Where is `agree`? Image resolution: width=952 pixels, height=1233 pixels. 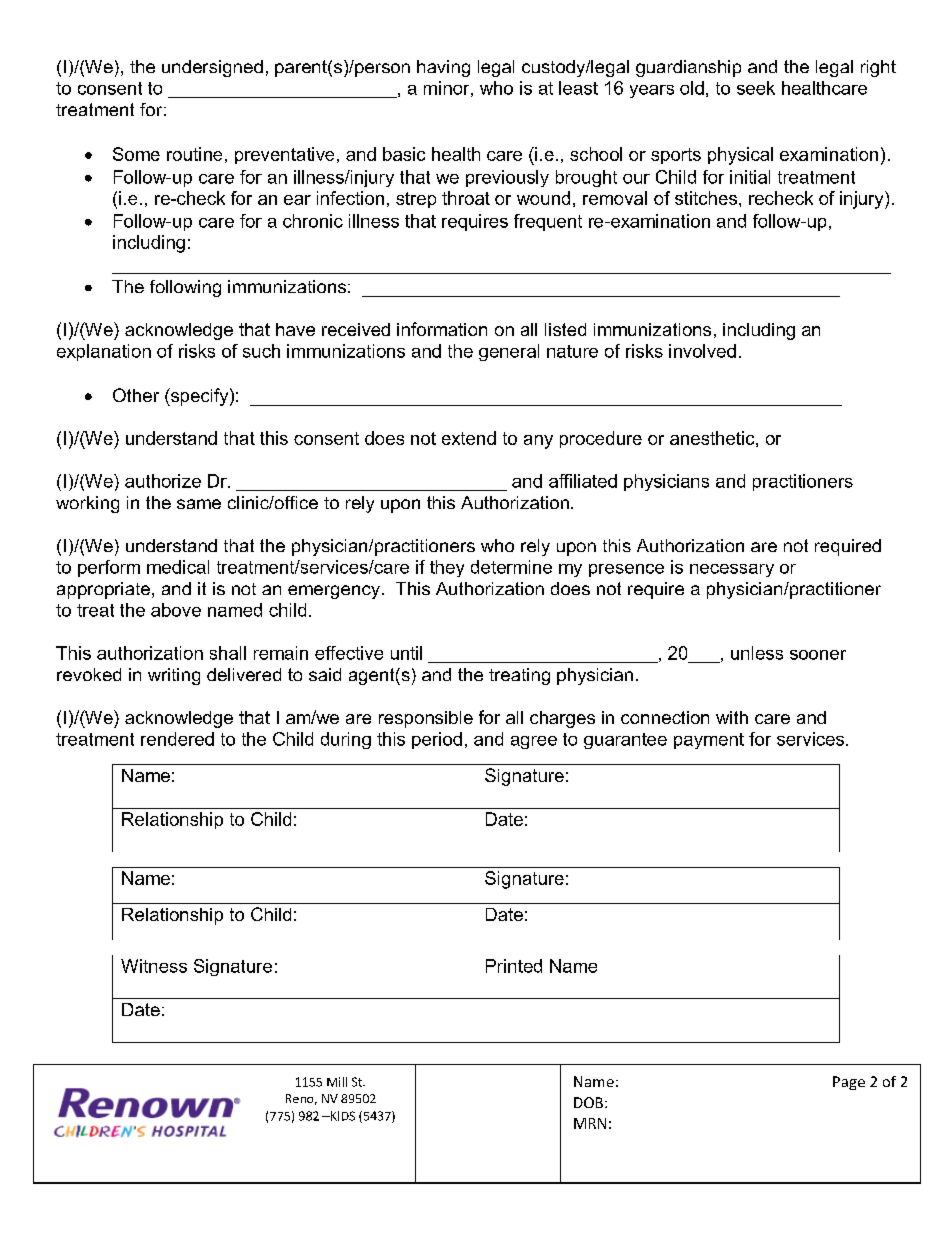 agree is located at coordinates (534, 742).
